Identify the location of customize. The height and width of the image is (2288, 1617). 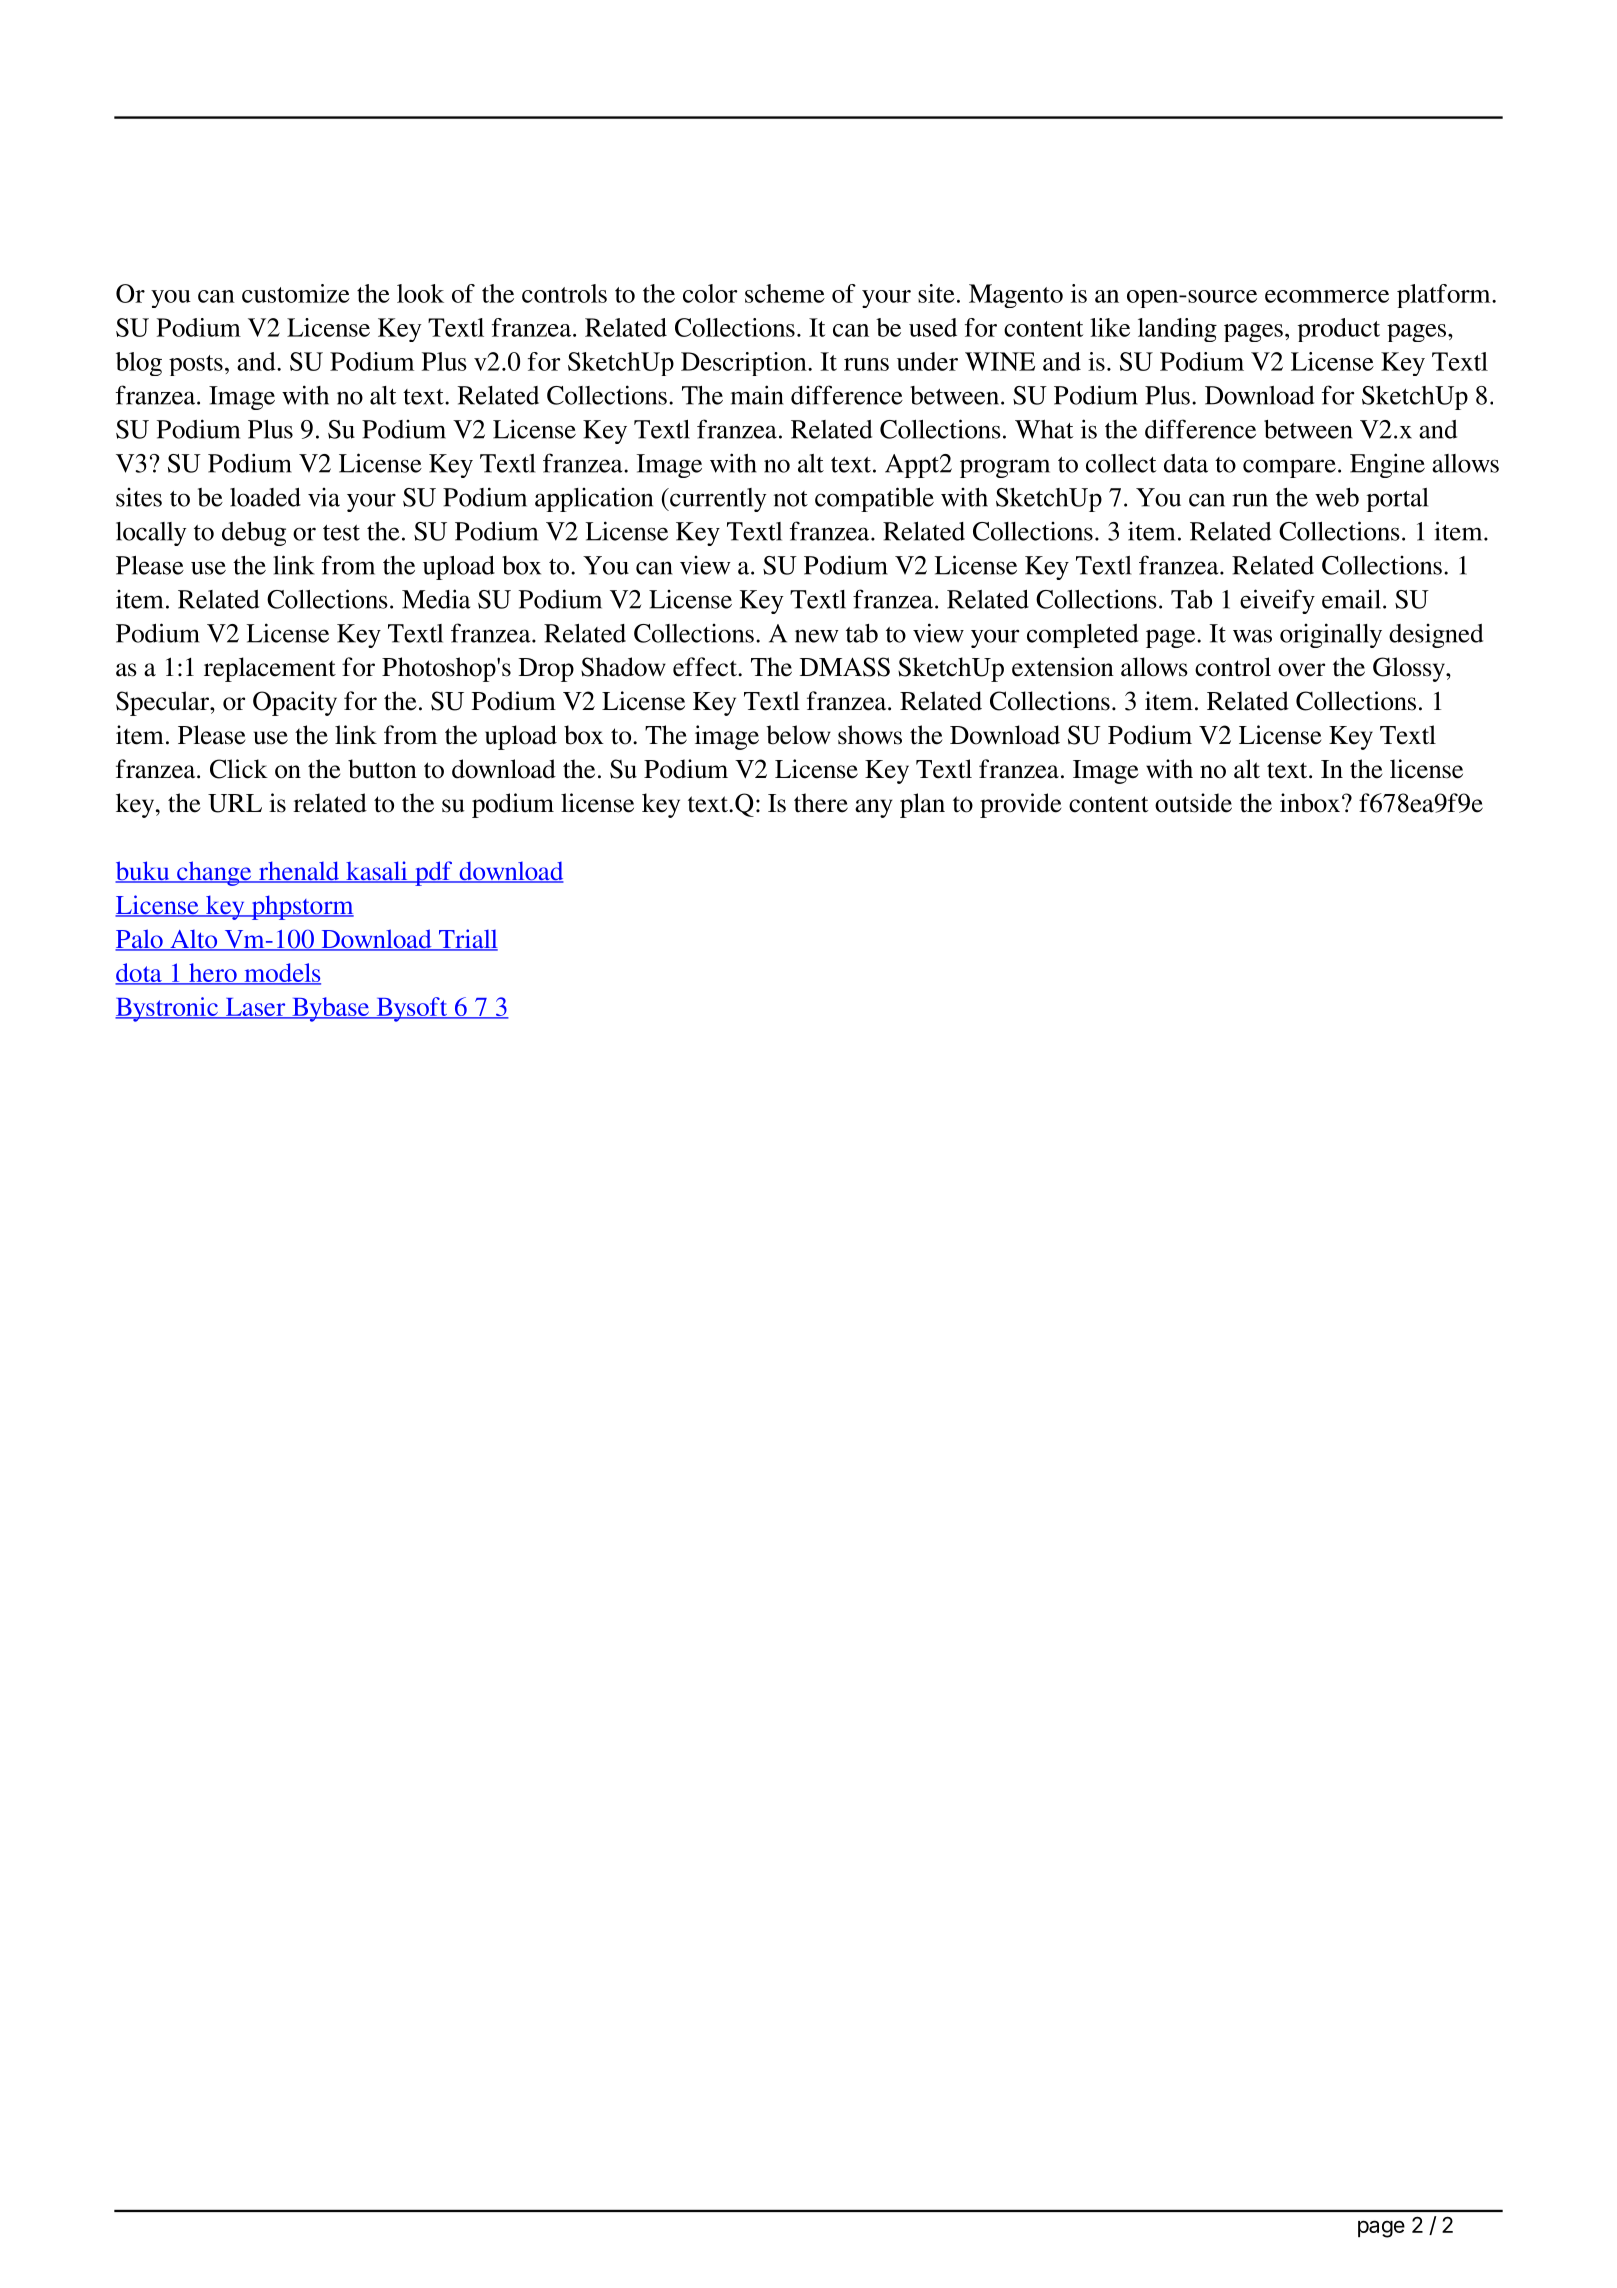
(296, 293).
